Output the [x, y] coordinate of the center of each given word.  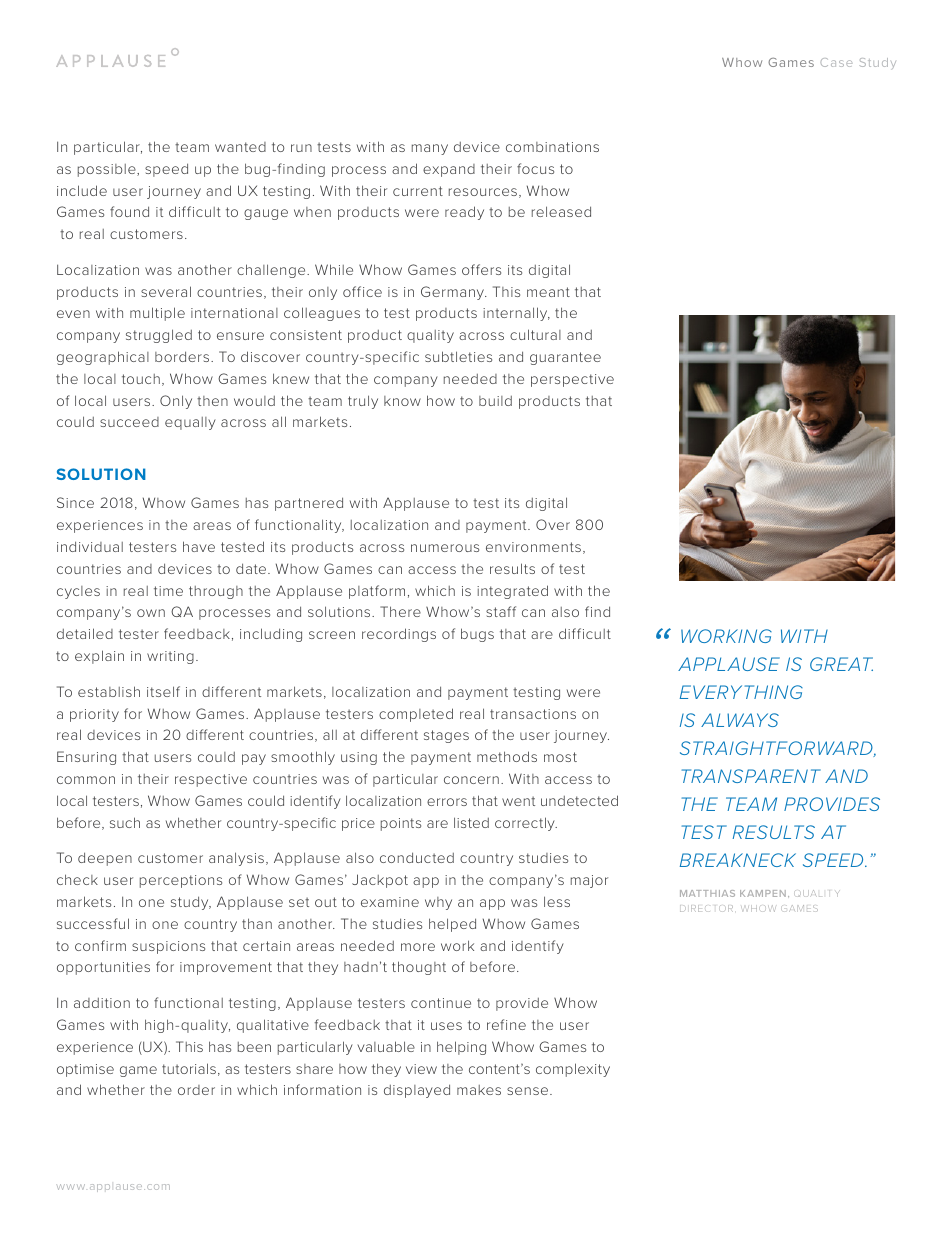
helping [461, 1048]
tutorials [189, 1068]
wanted [240, 147]
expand [449, 170]
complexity [573, 1070]
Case [836, 62]
